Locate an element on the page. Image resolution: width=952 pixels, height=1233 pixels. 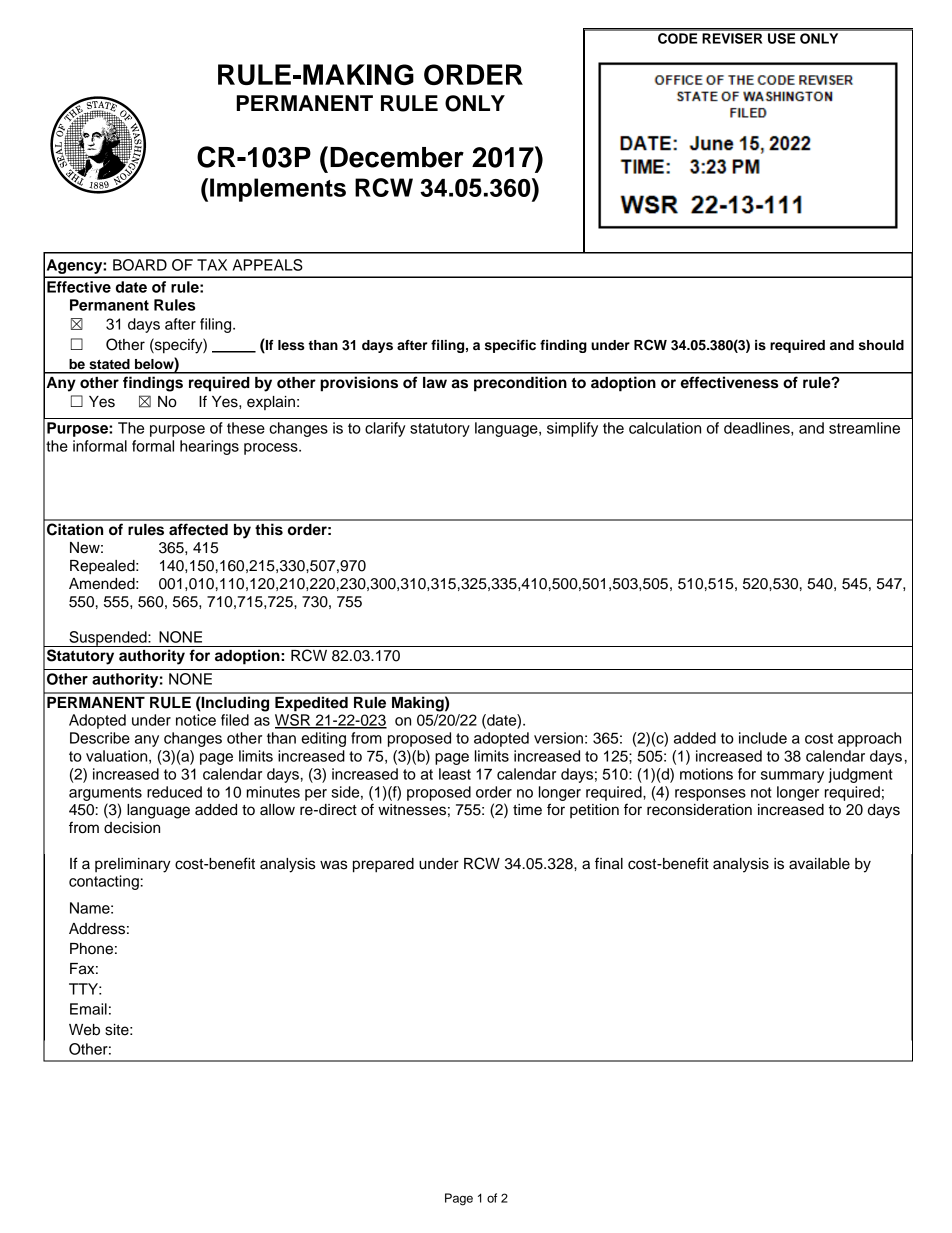
December is located at coordinates (397, 157).
